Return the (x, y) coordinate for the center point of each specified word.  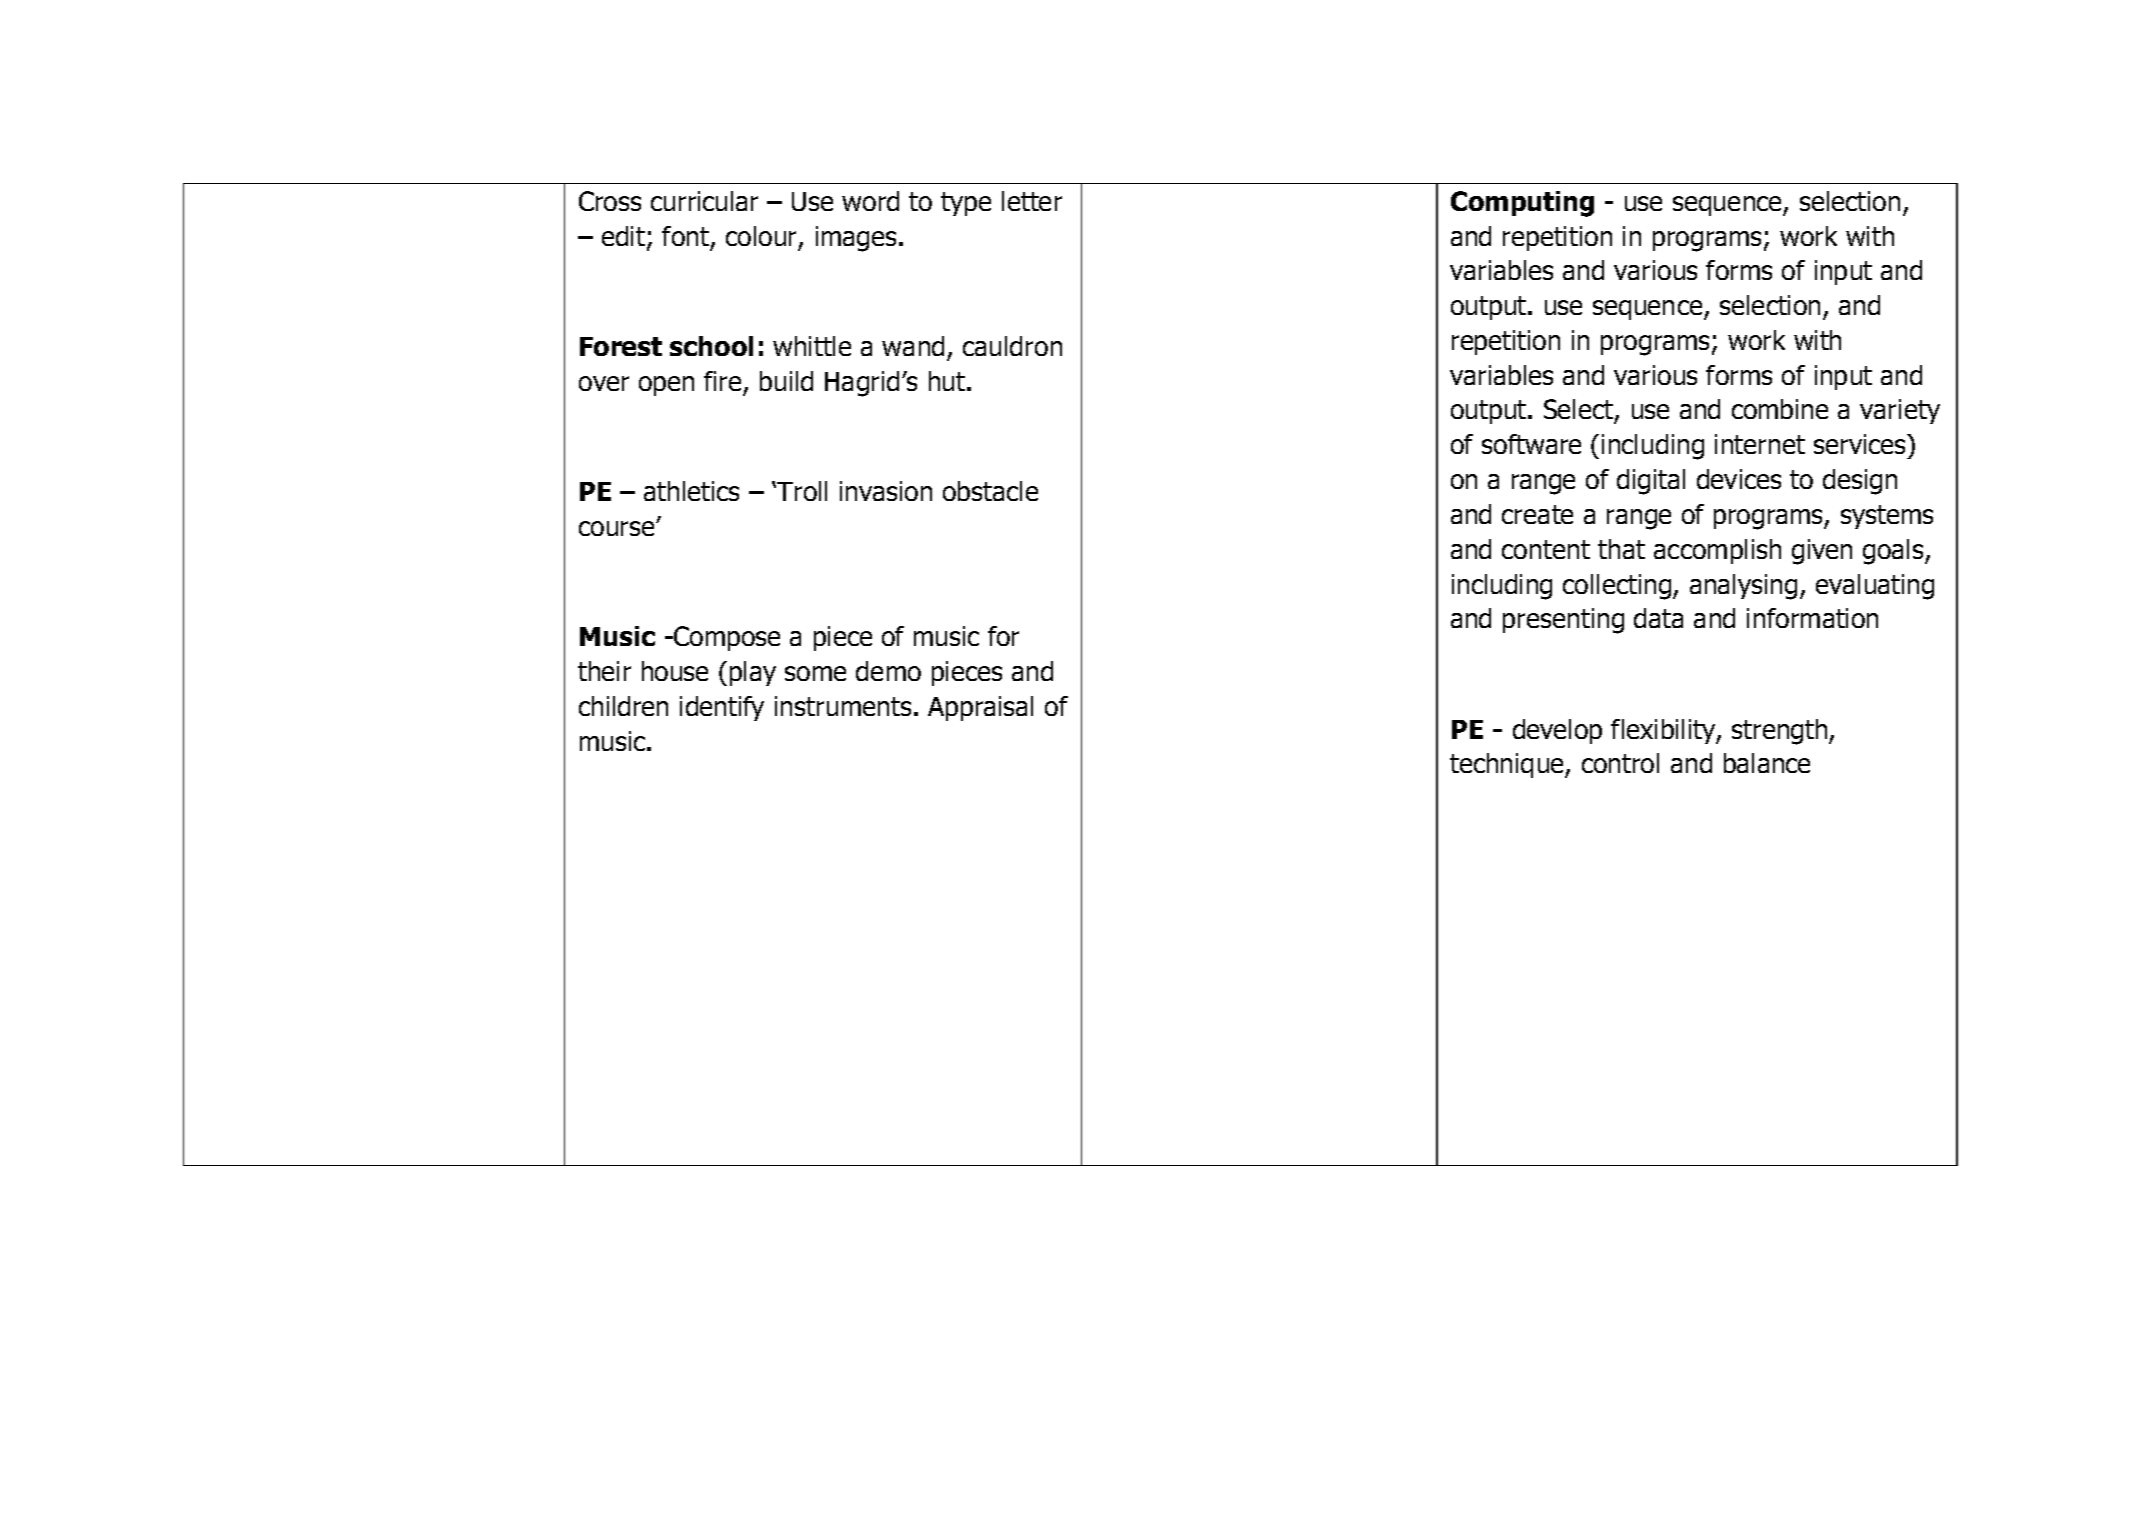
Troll (801, 491)
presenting (1563, 621)
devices (1739, 479)
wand (913, 346)
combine (1780, 409)
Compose (726, 638)
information (1812, 618)
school (711, 346)
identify (722, 708)
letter (1032, 201)
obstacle (990, 491)
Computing (1522, 204)
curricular (704, 201)
